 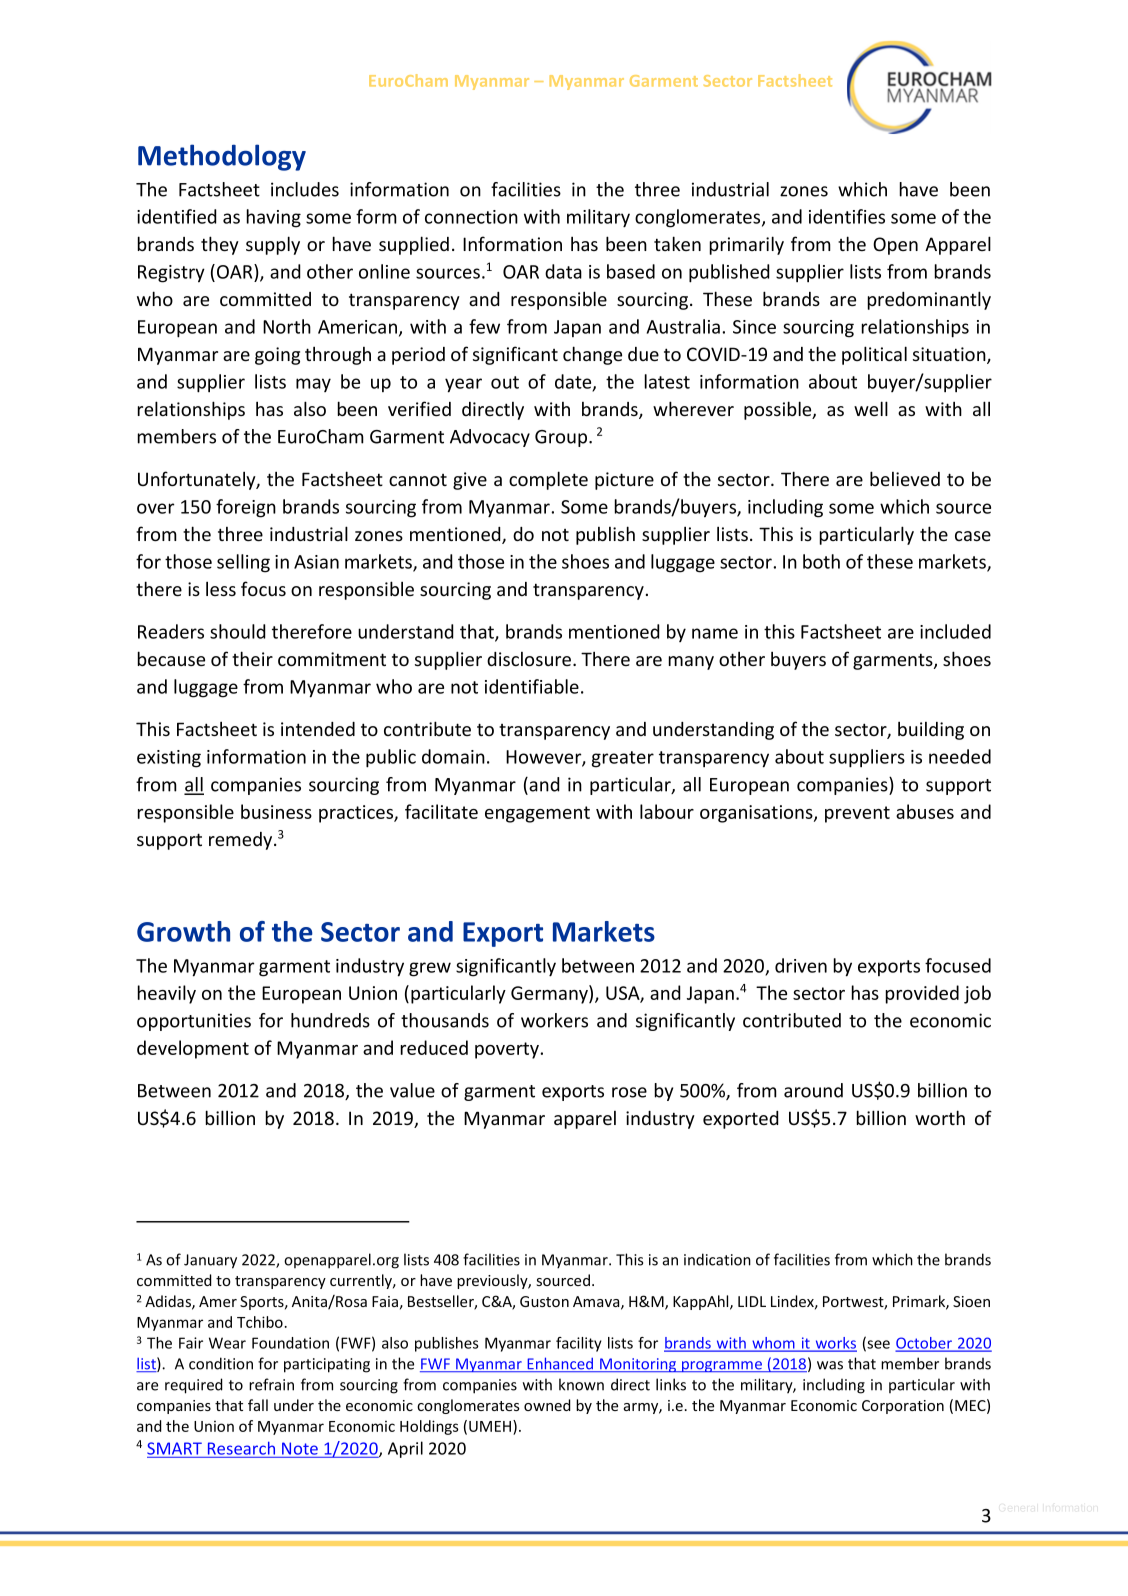 What do you see at coordinates (258, 1405) in the screenshot?
I see `fall` at bounding box center [258, 1405].
